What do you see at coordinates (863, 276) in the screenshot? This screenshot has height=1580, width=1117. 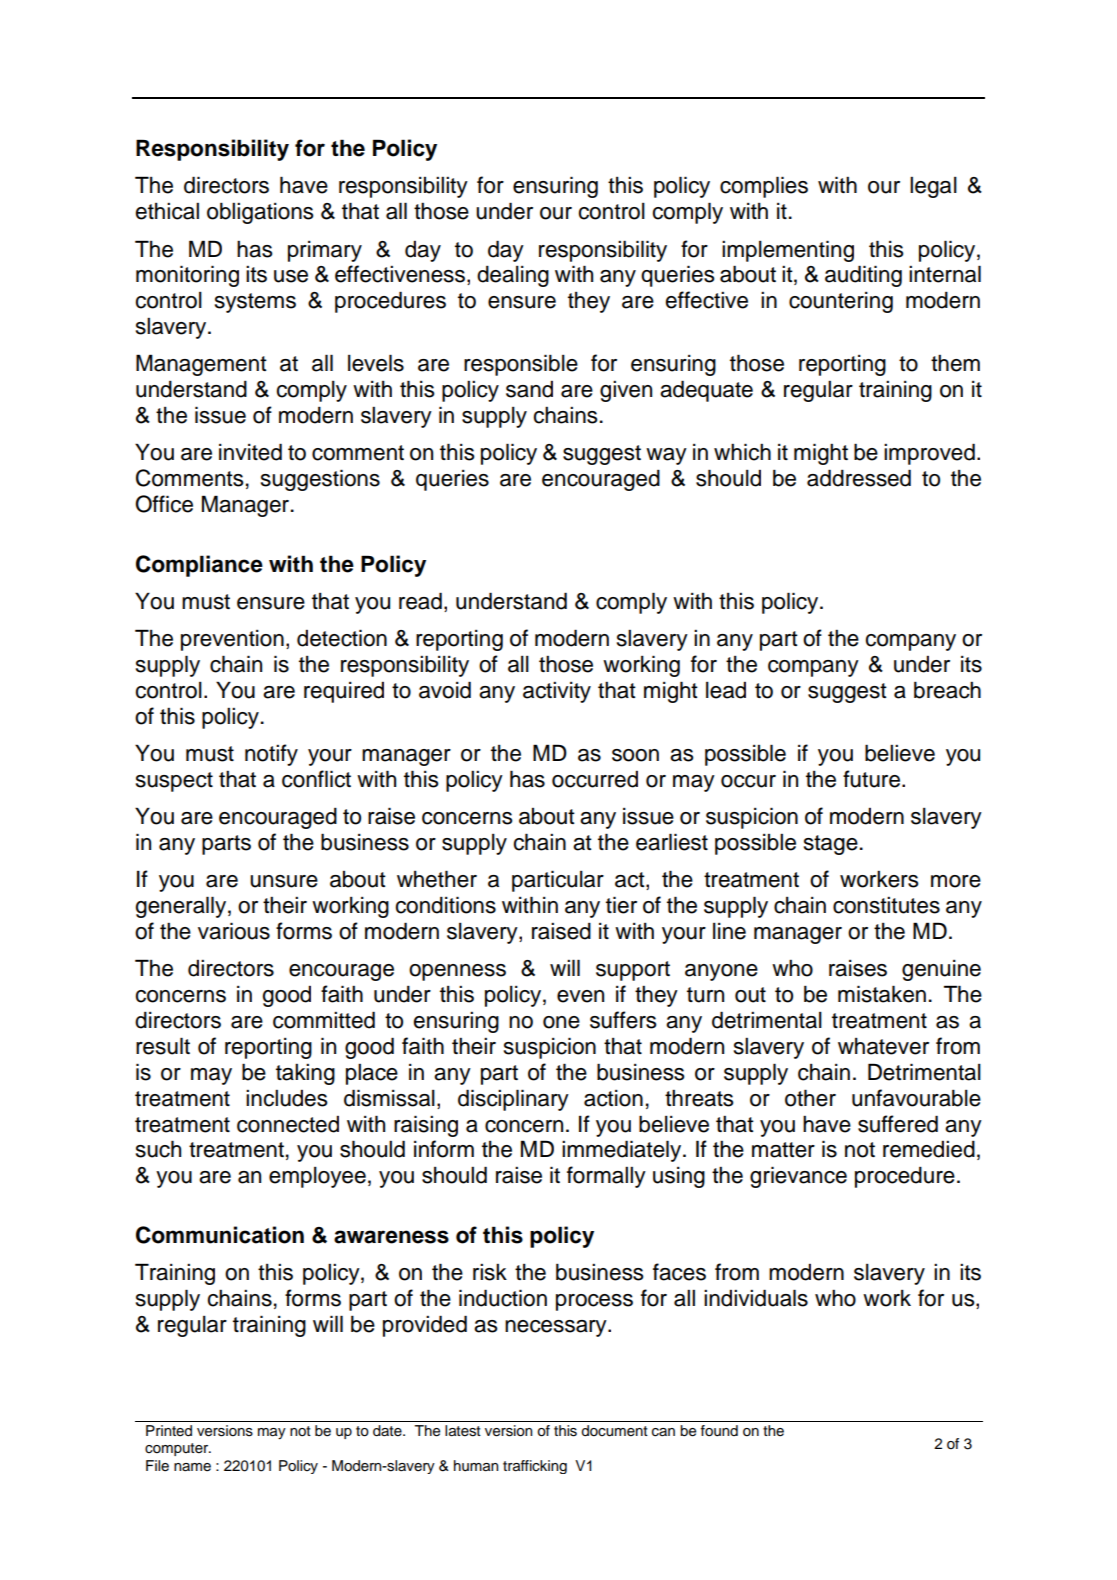 I see `auditing` at bounding box center [863, 276].
